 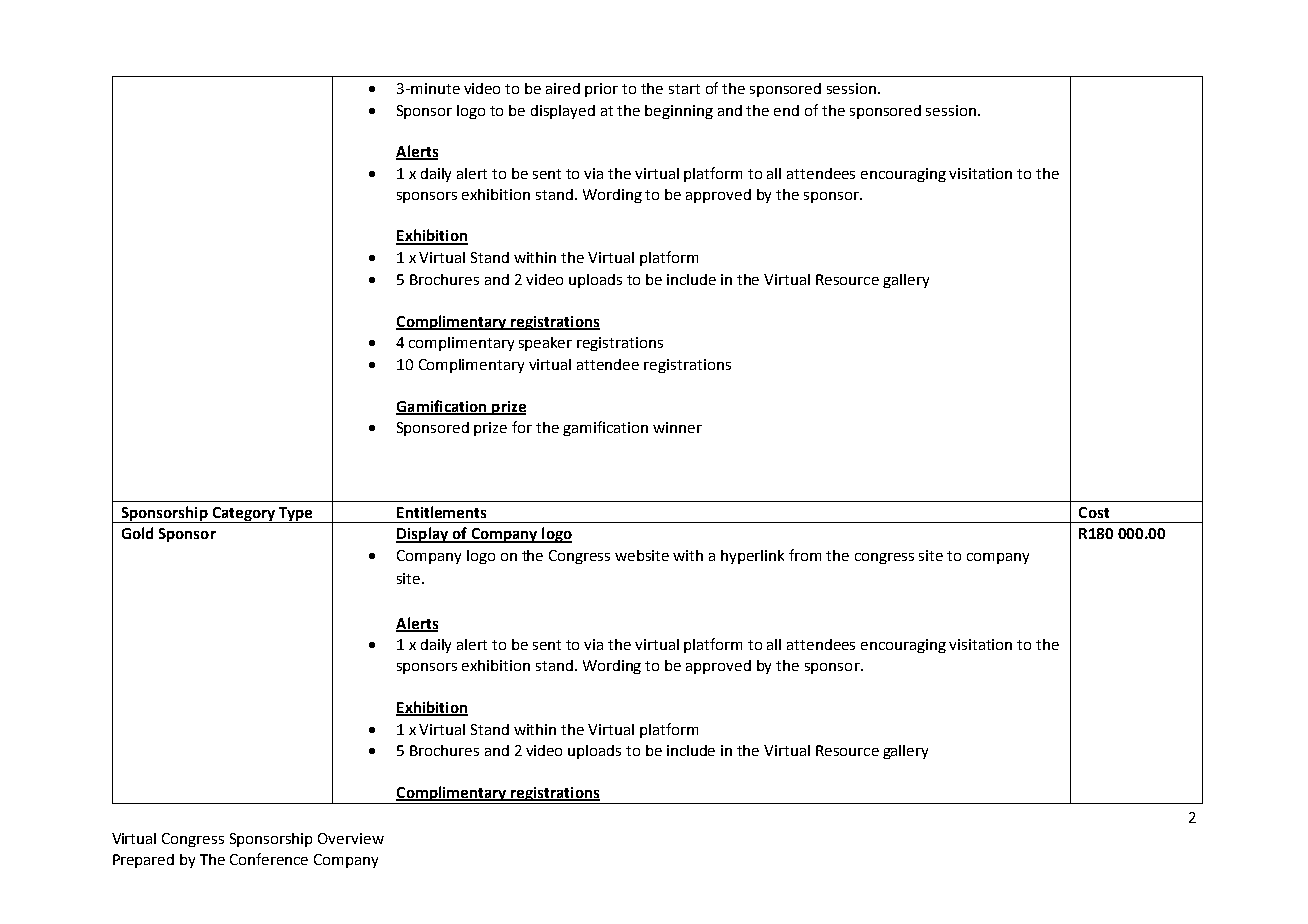 I want to click on aired, so click(x=563, y=88).
